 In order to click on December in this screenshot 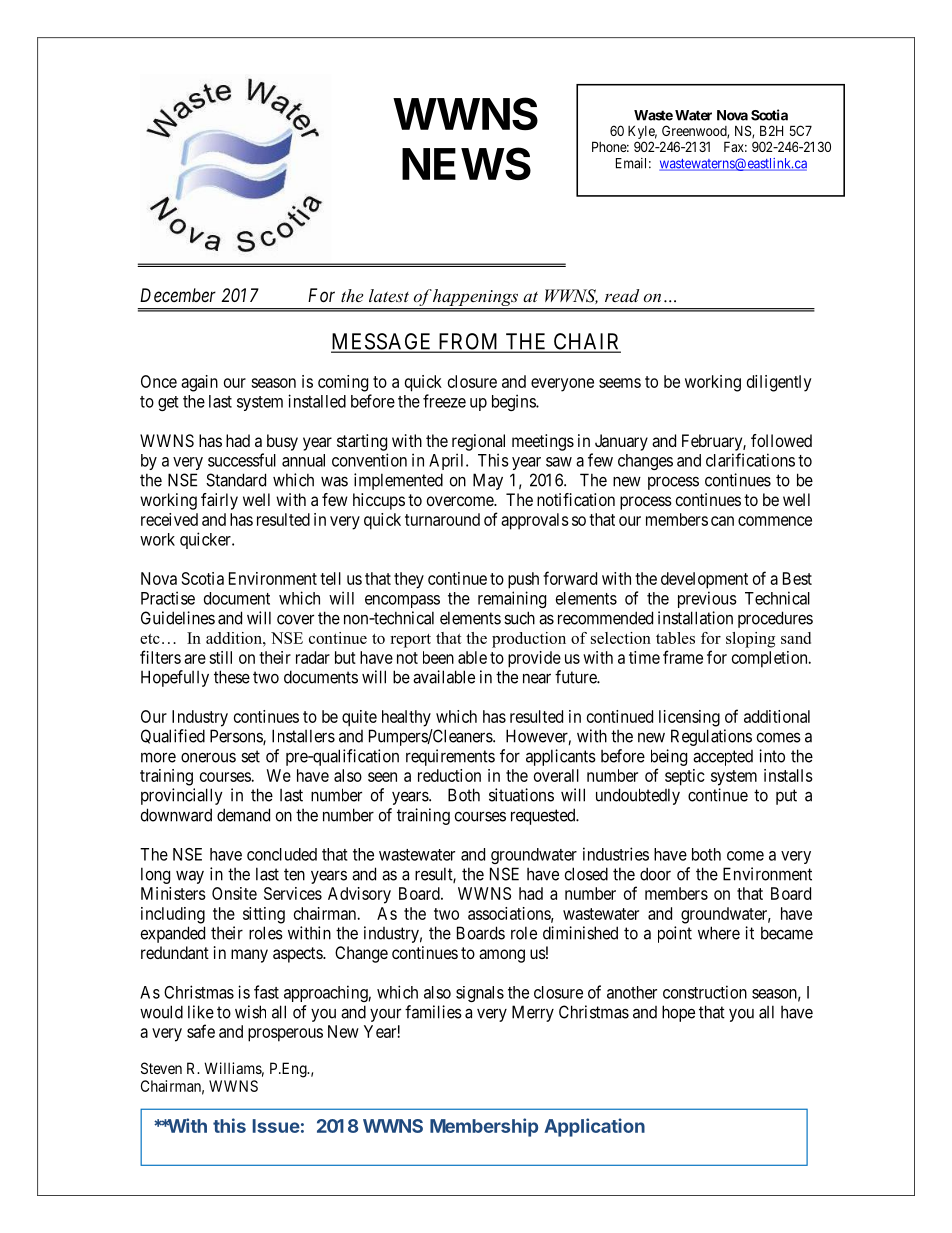, I will do `click(178, 295)`.
